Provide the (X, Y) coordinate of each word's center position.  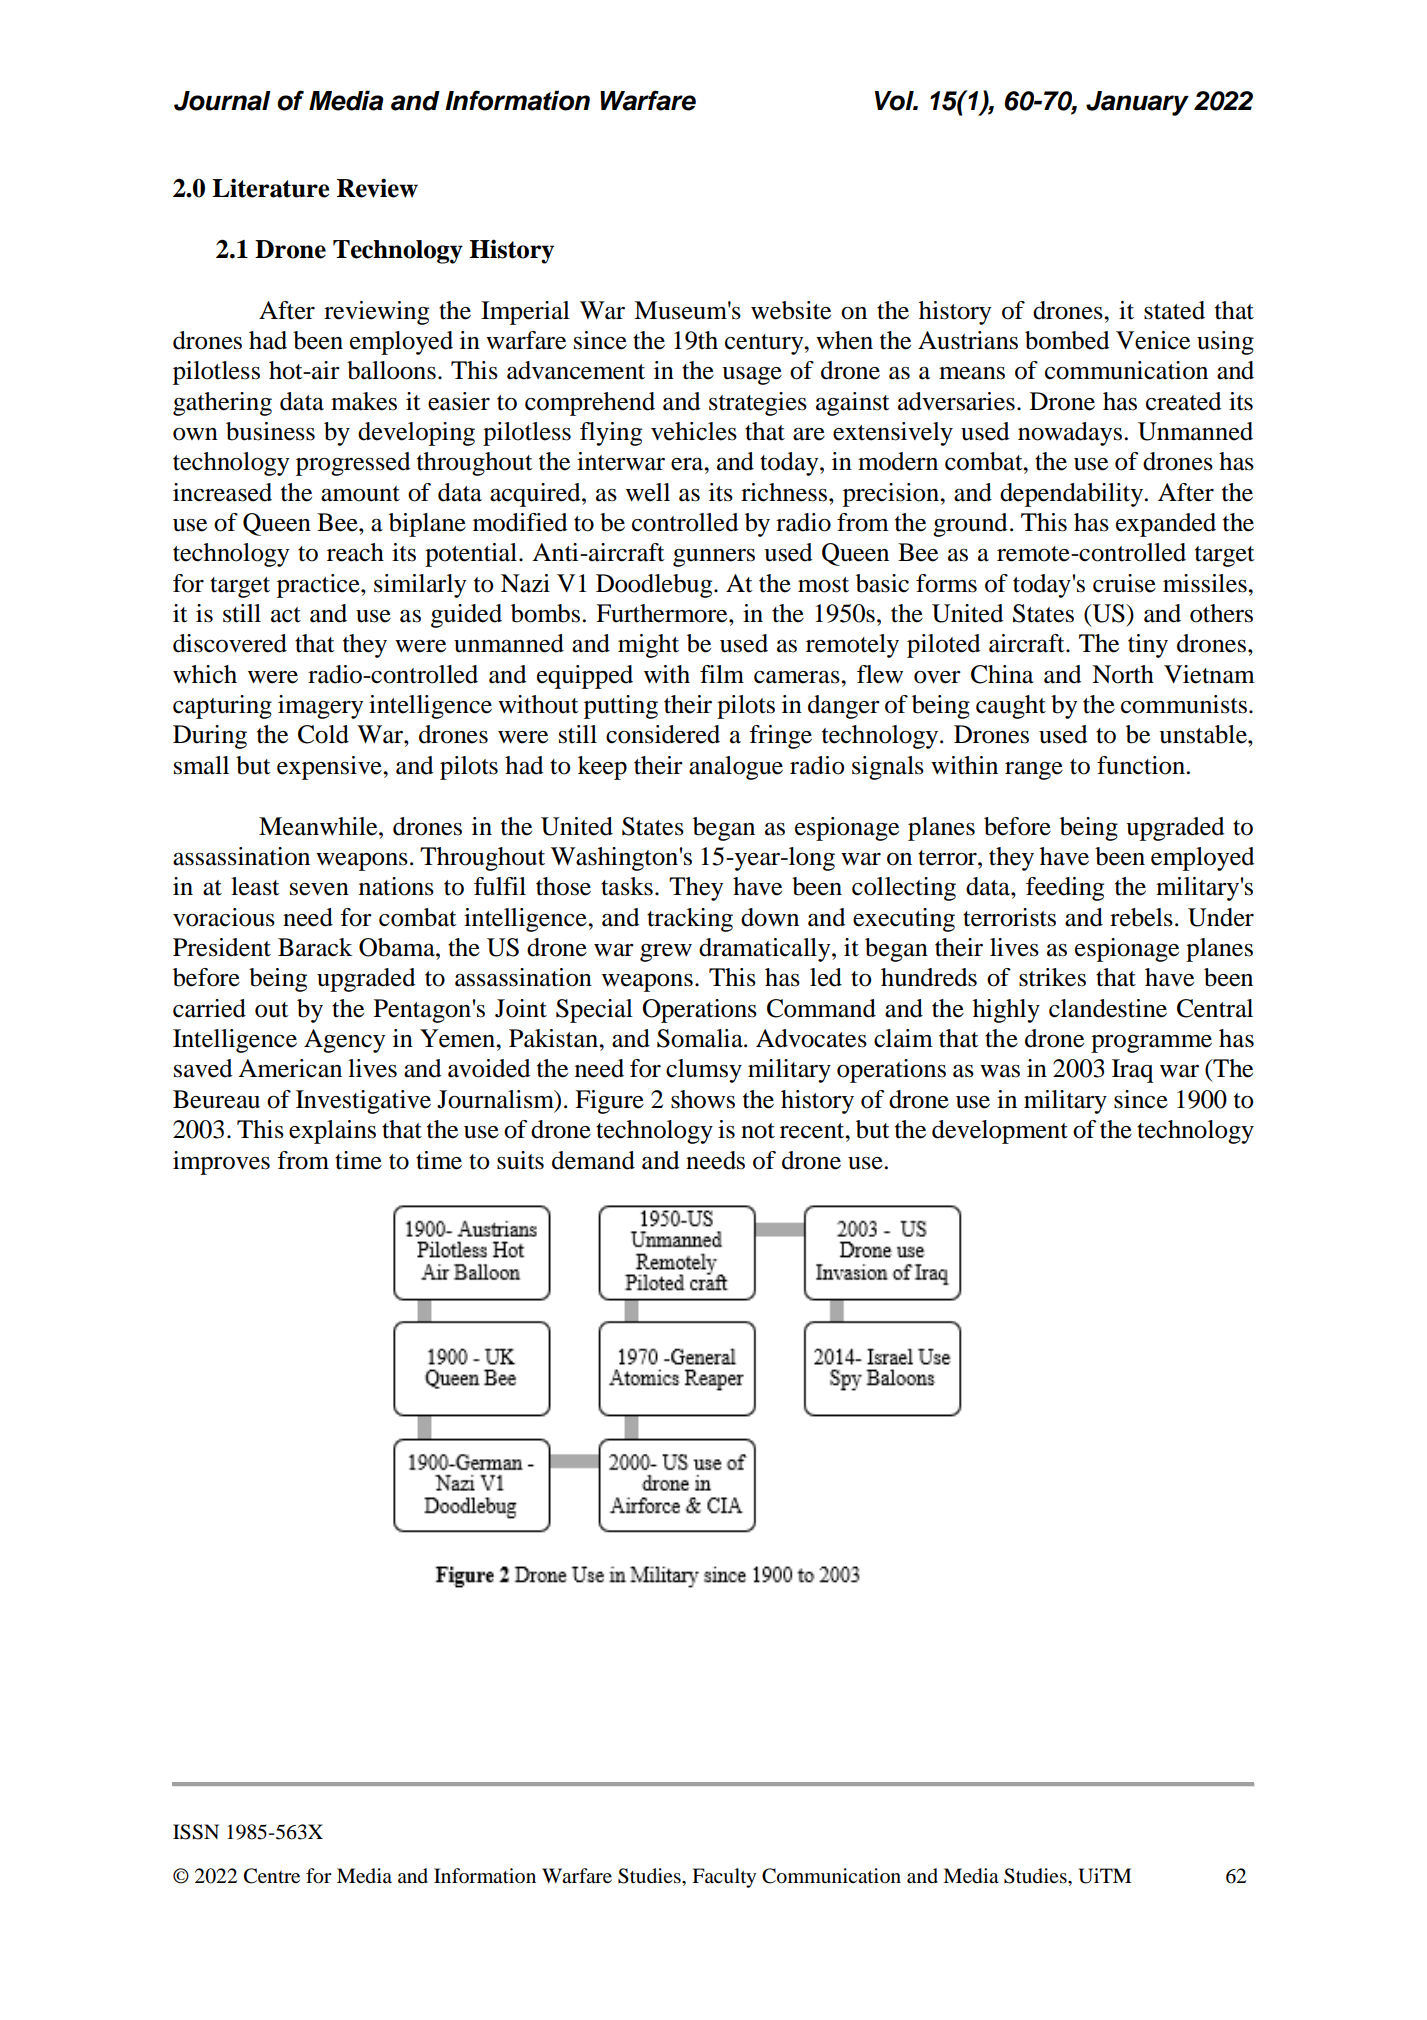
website (791, 310)
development (1000, 1132)
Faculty (724, 1878)
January (1137, 103)
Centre (272, 1876)
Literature (270, 188)
